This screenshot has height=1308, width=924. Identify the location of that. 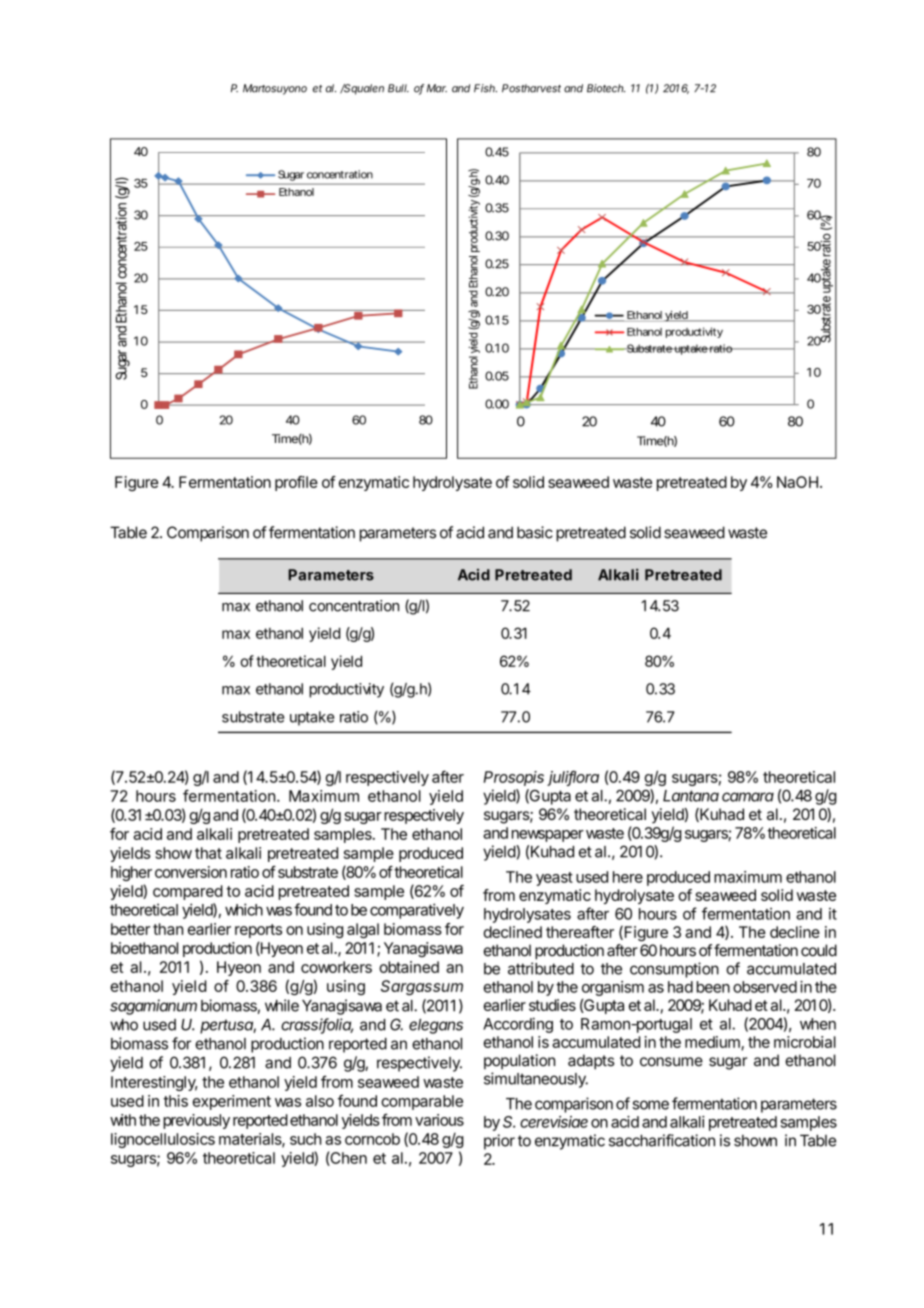
(208, 853).
